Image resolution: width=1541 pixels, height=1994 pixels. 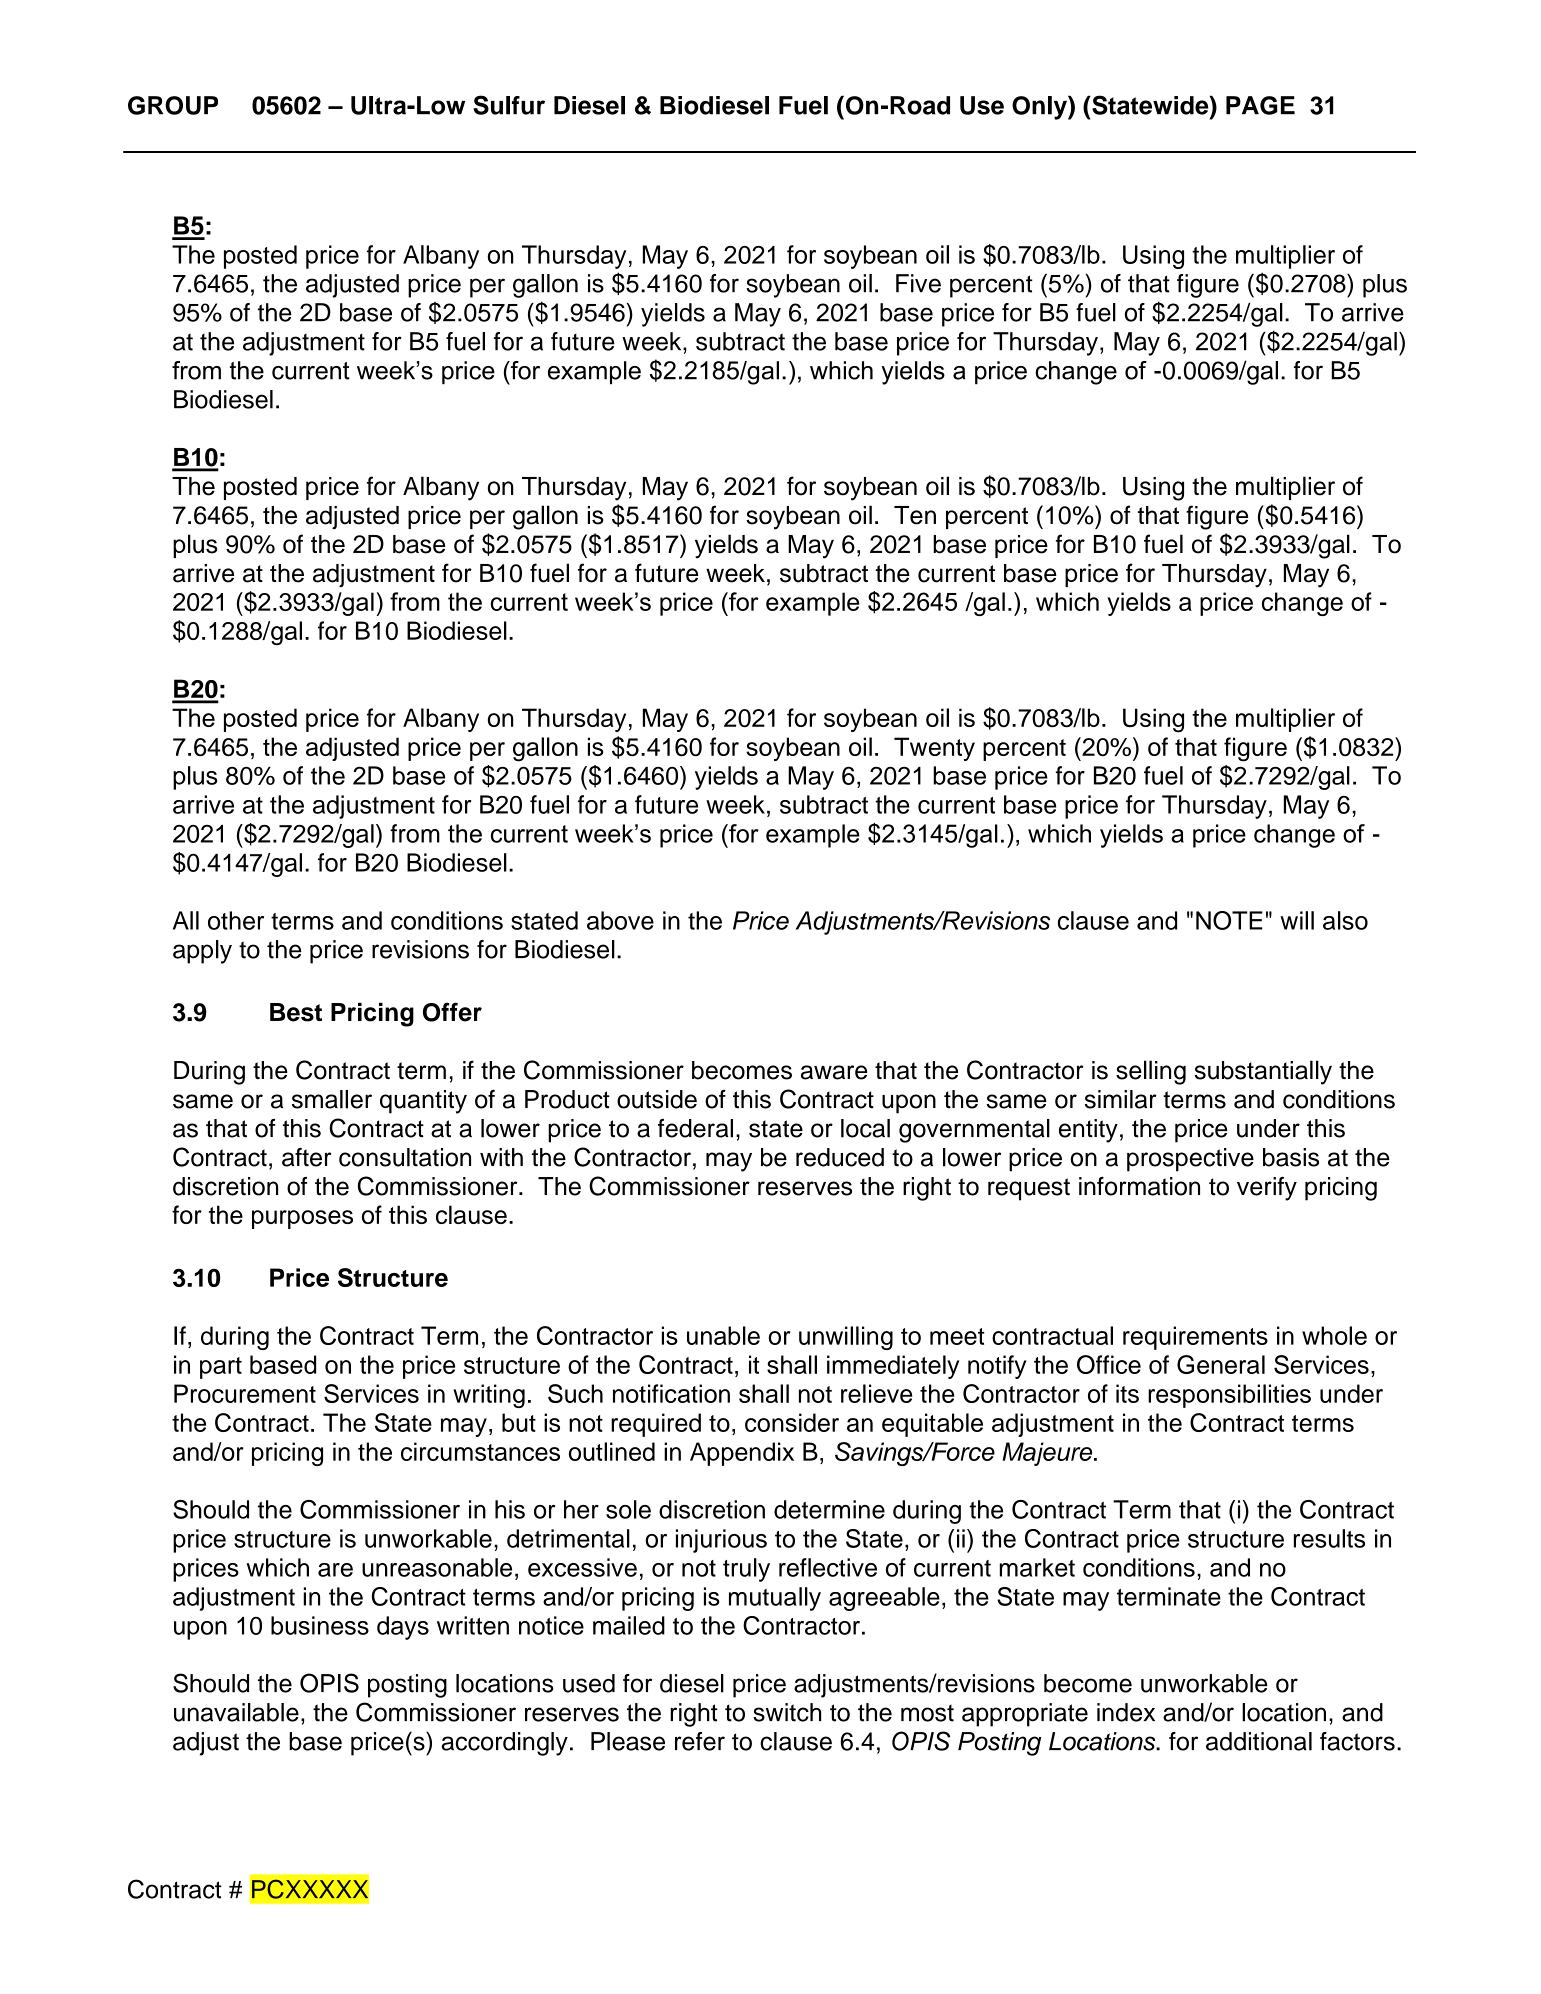 I want to click on other, so click(x=236, y=920).
